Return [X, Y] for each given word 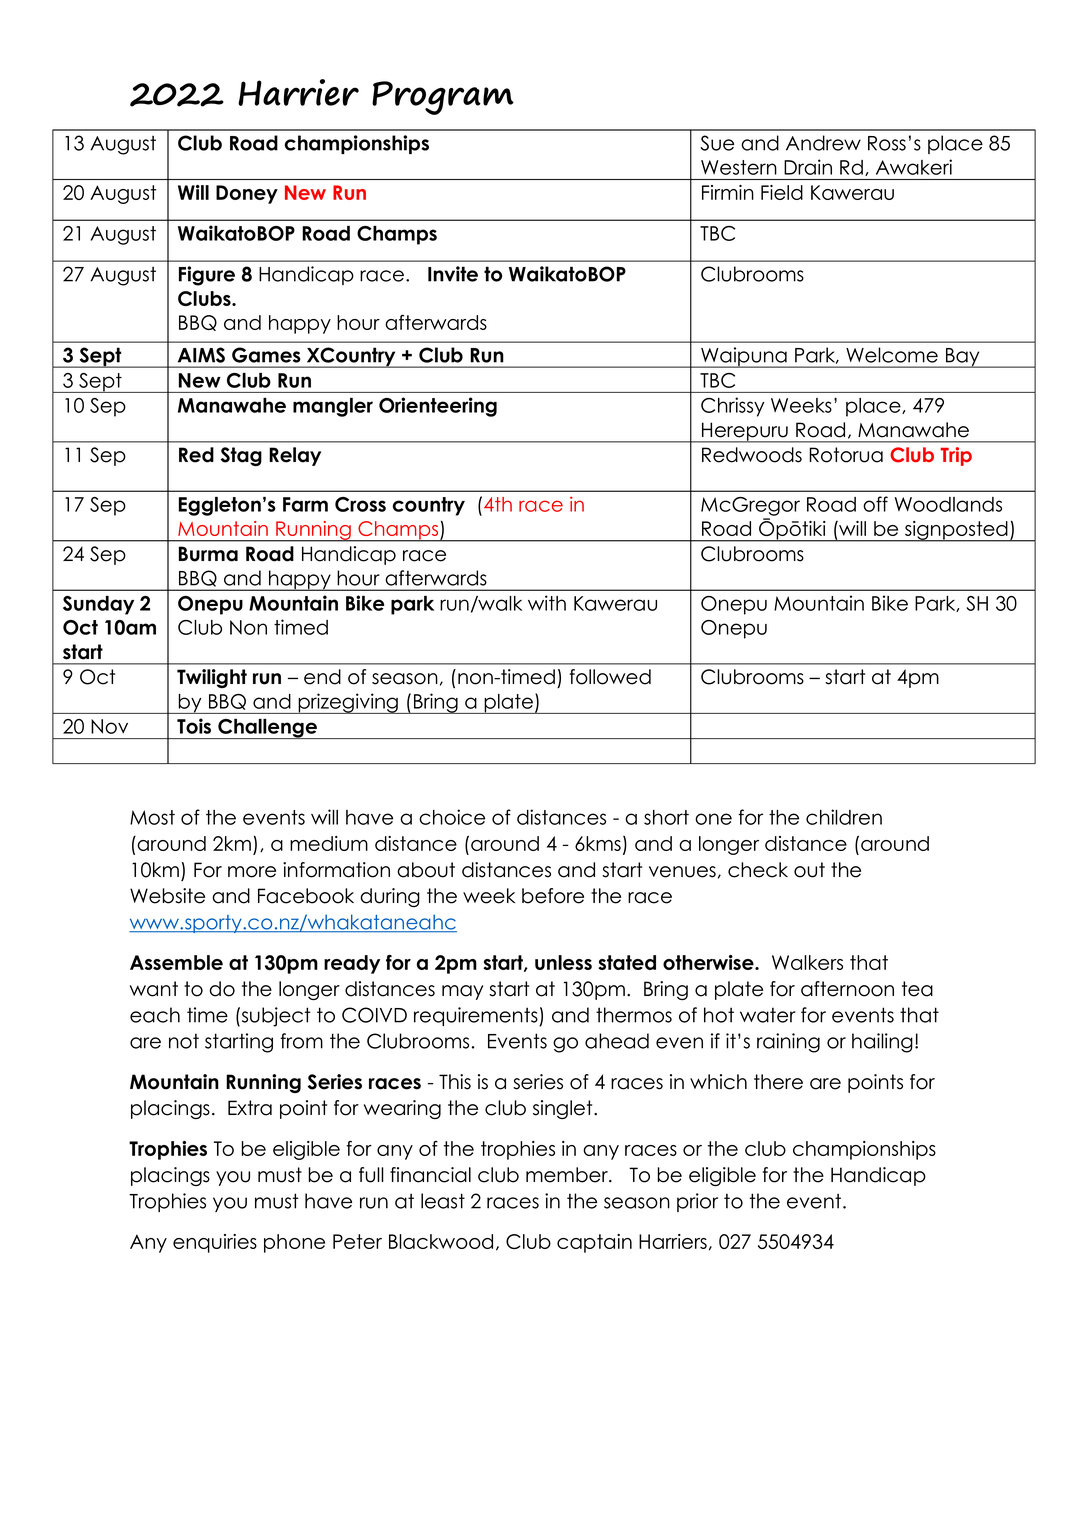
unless [563, 962]
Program [443, 98]
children [844, 817]
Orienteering [438, 407]
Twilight [212, 678]
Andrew [823, 143]
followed [610, 677]
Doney [247, 194]
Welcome [892, 355]
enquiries [215, 1243]
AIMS [201, 355]
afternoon [847, 989]
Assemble [176, 962]
